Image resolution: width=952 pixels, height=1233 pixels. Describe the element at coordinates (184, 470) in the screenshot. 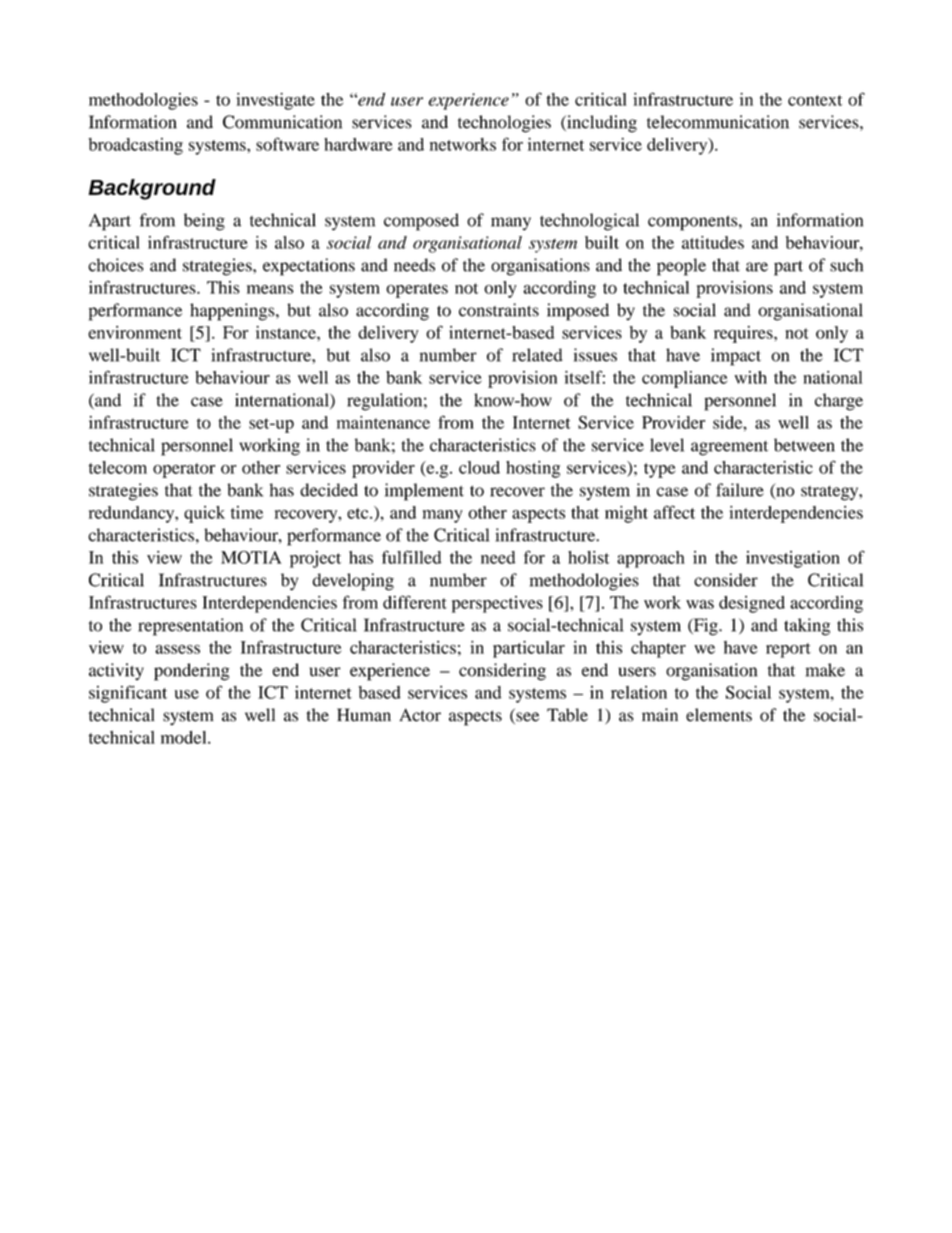

I see `operator` at that location.
